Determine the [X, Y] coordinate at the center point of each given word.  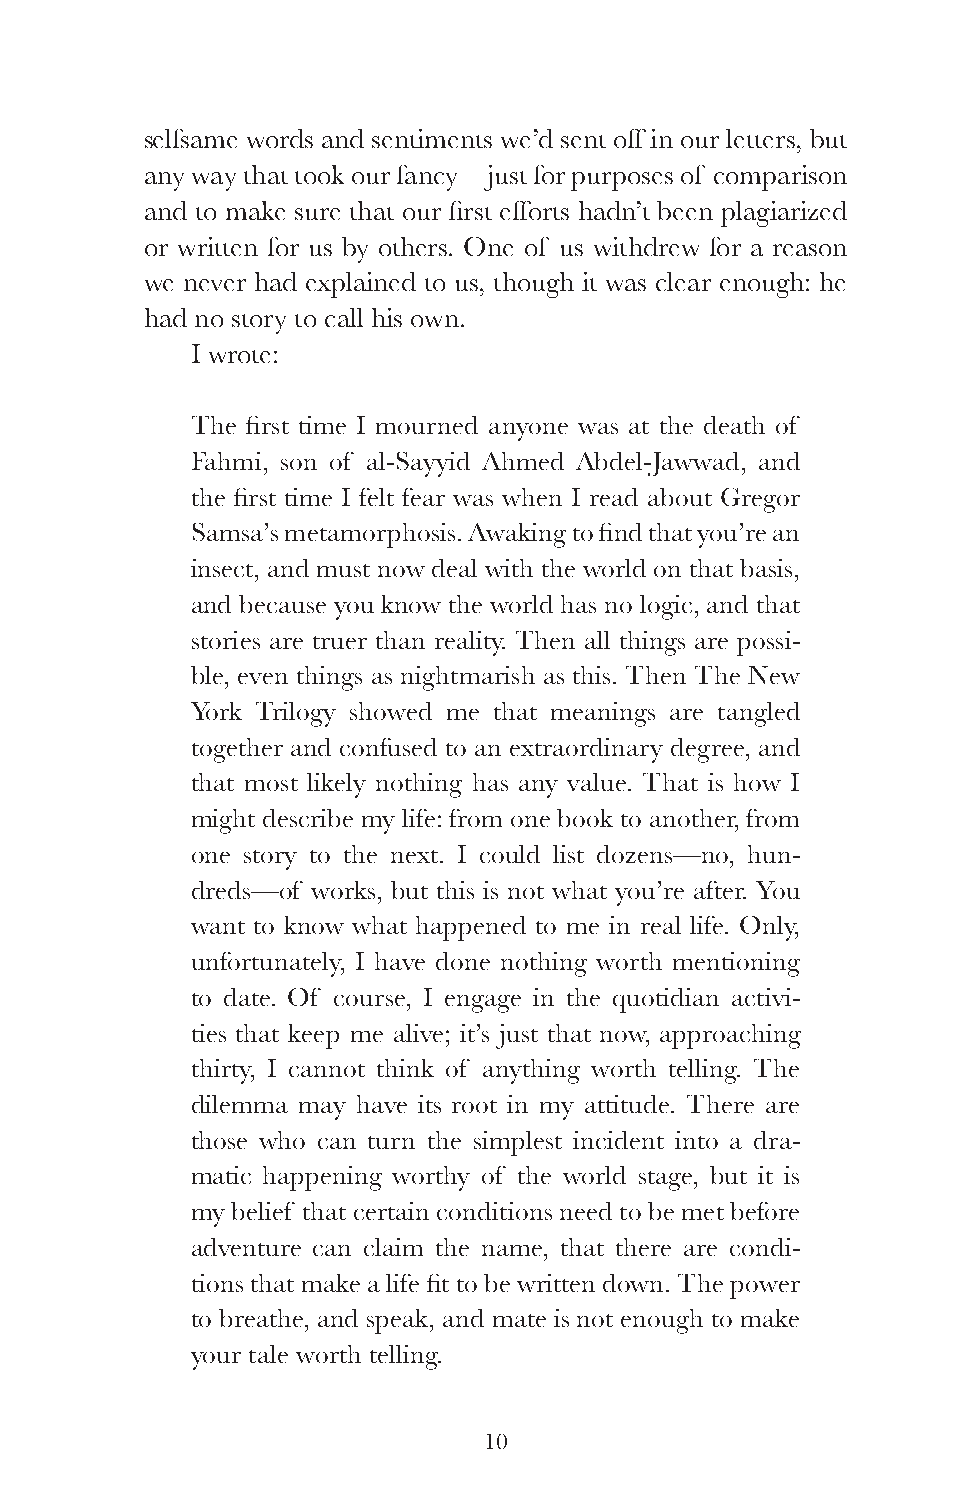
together [237, 750]
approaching [730, 1036]
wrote [239, 356]
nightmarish [468, 678]
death [734, 425]
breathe [262, 1318]
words [280, 138]
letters [760, 138]
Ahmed [523, 461]
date [248, 997]
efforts [534, 210]
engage [483, 1004]
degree [707, 750]
